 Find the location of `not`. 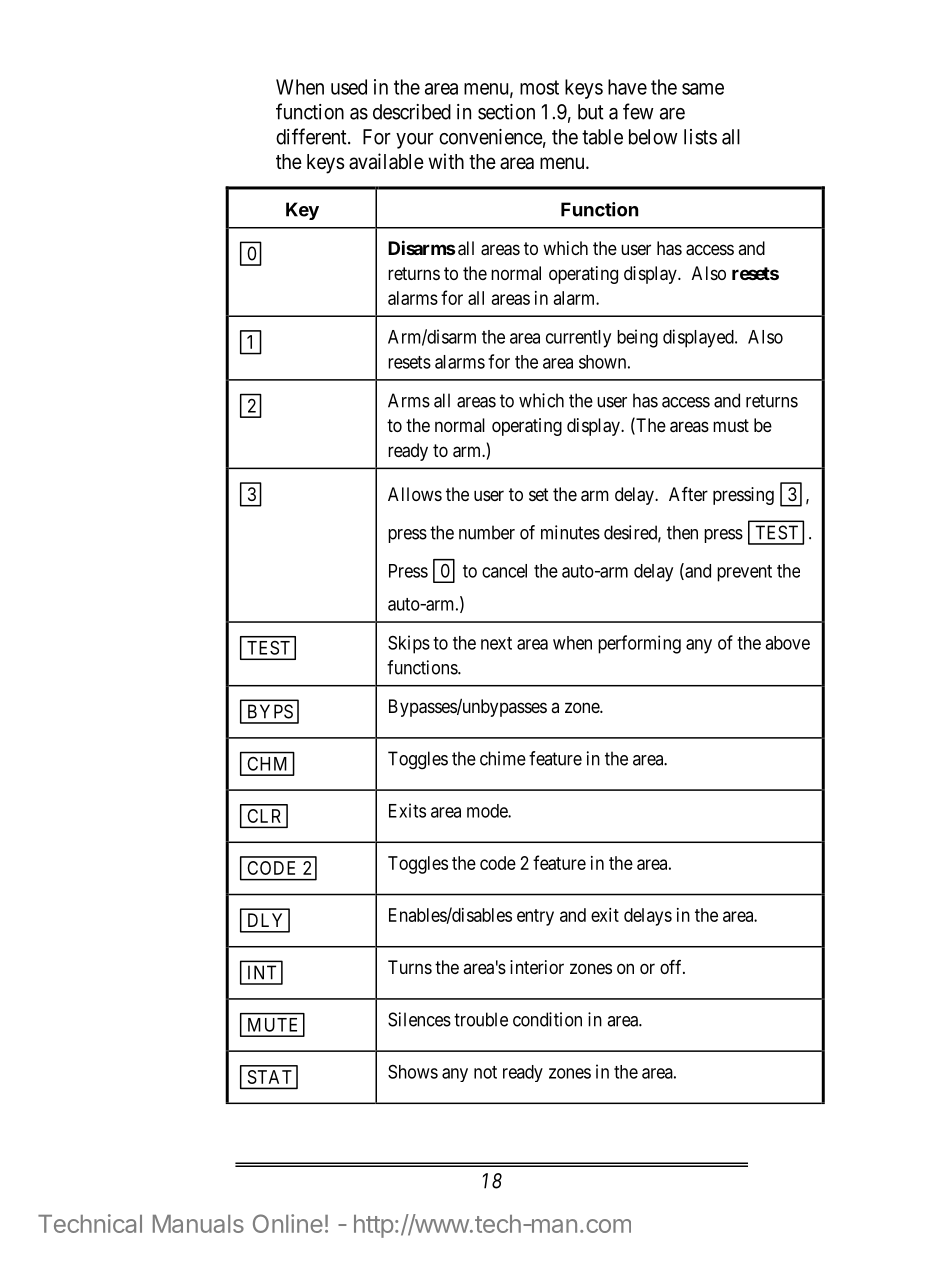

not is located at coordinates (485, 1072).
